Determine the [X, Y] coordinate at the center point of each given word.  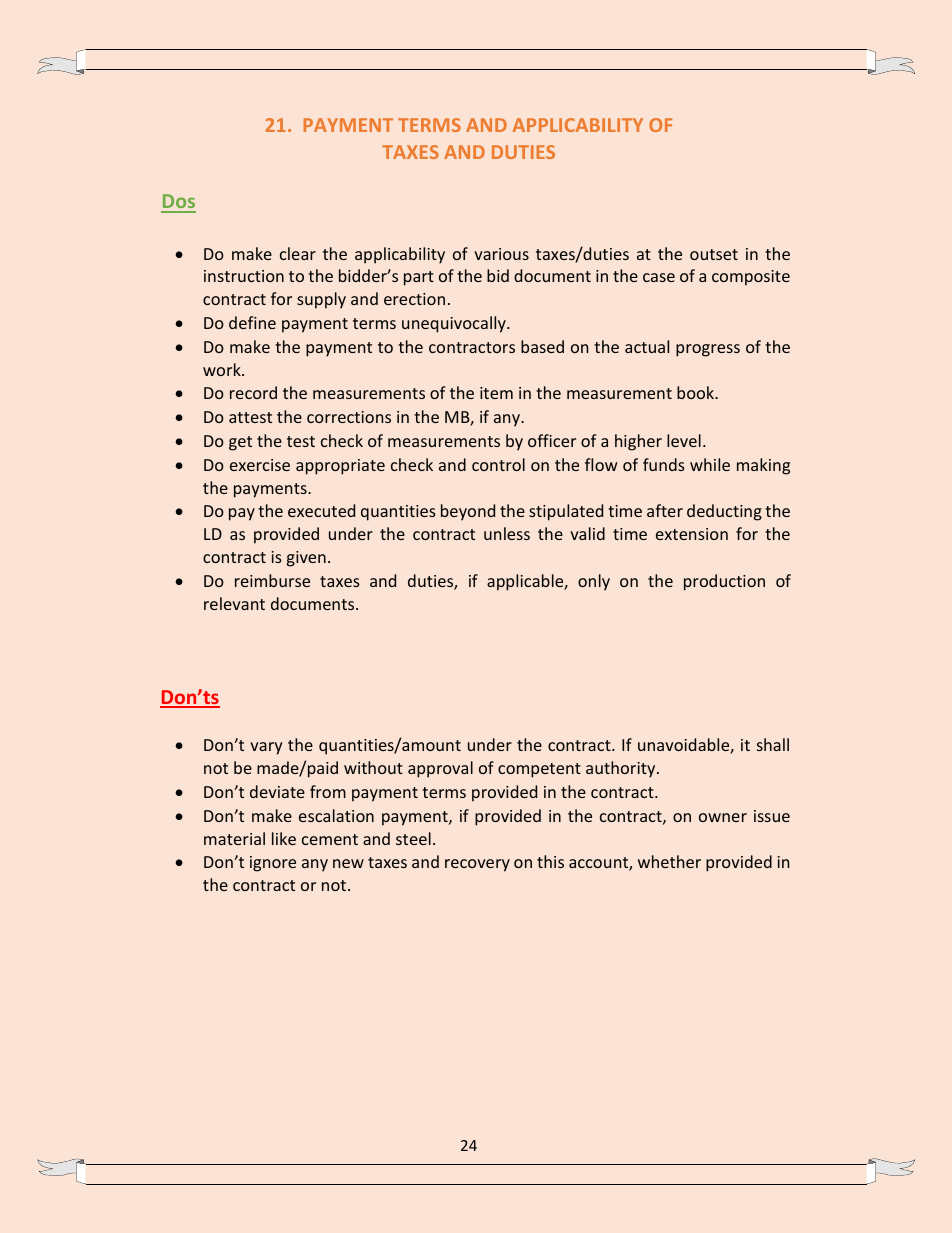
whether [669, 861]
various [501, 254]
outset [714, 254]
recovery [477, 865]
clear [298, 253]
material [234, 838]
